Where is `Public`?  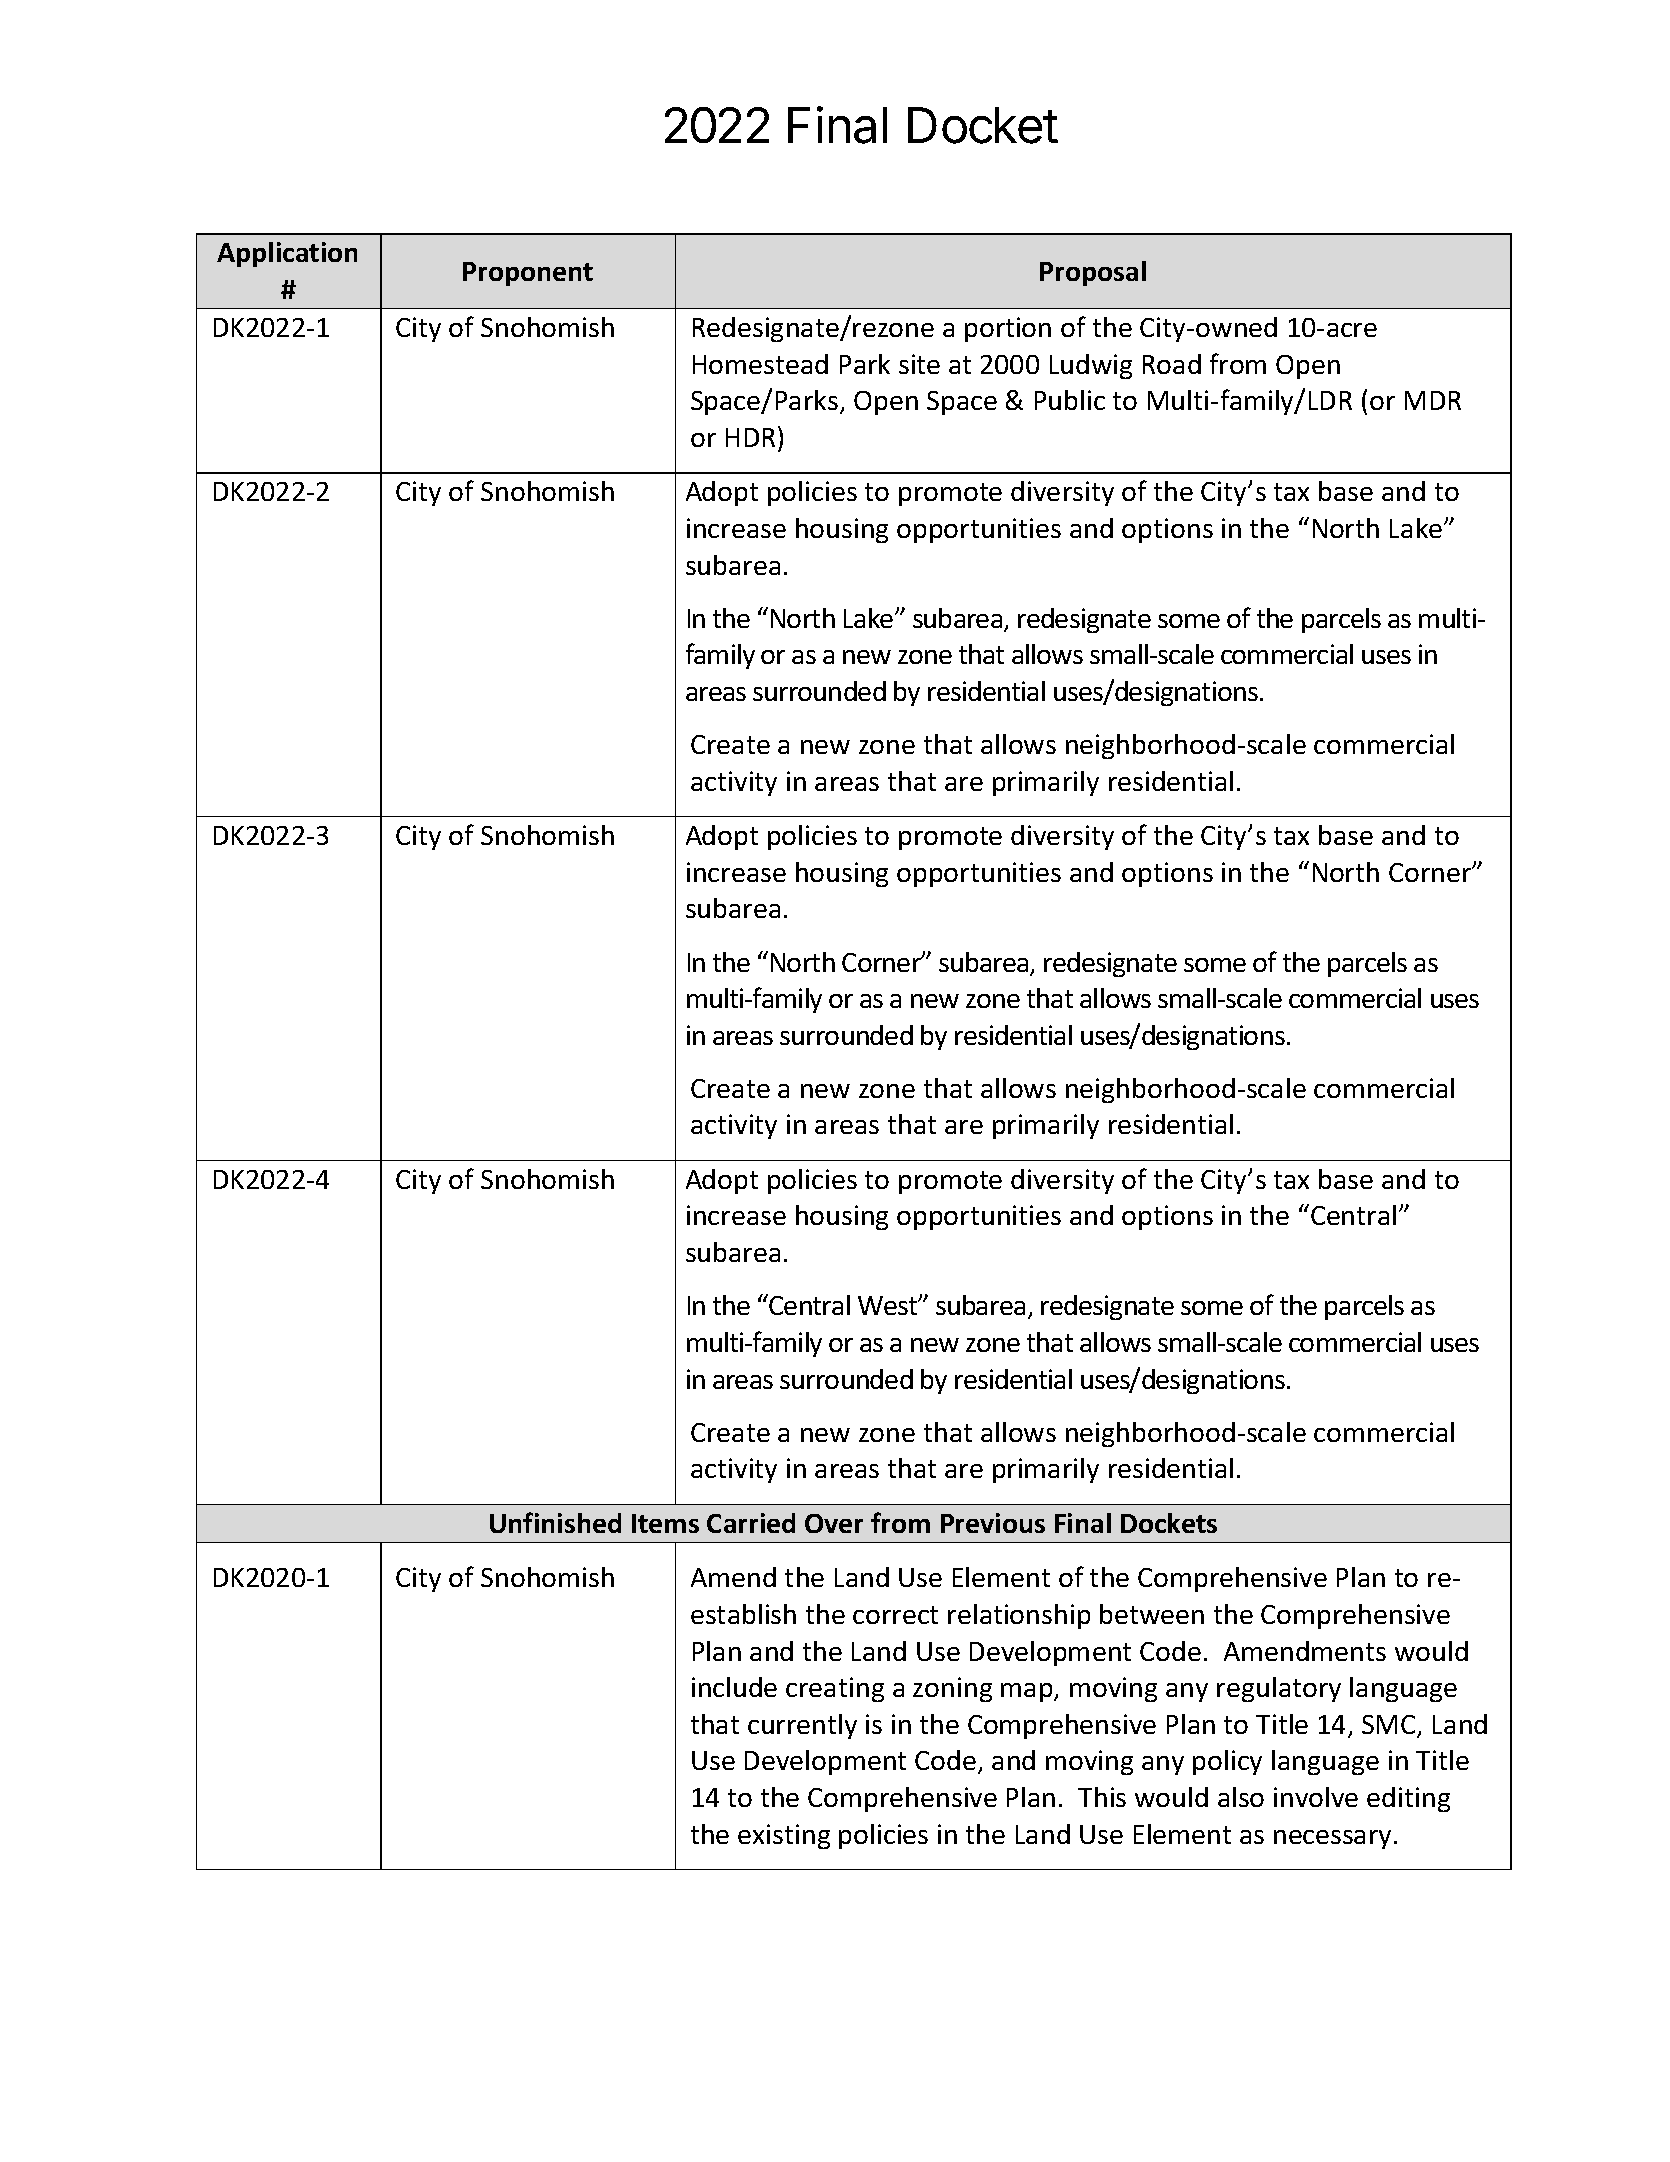
Public is located at coordinates (1070, 400).
